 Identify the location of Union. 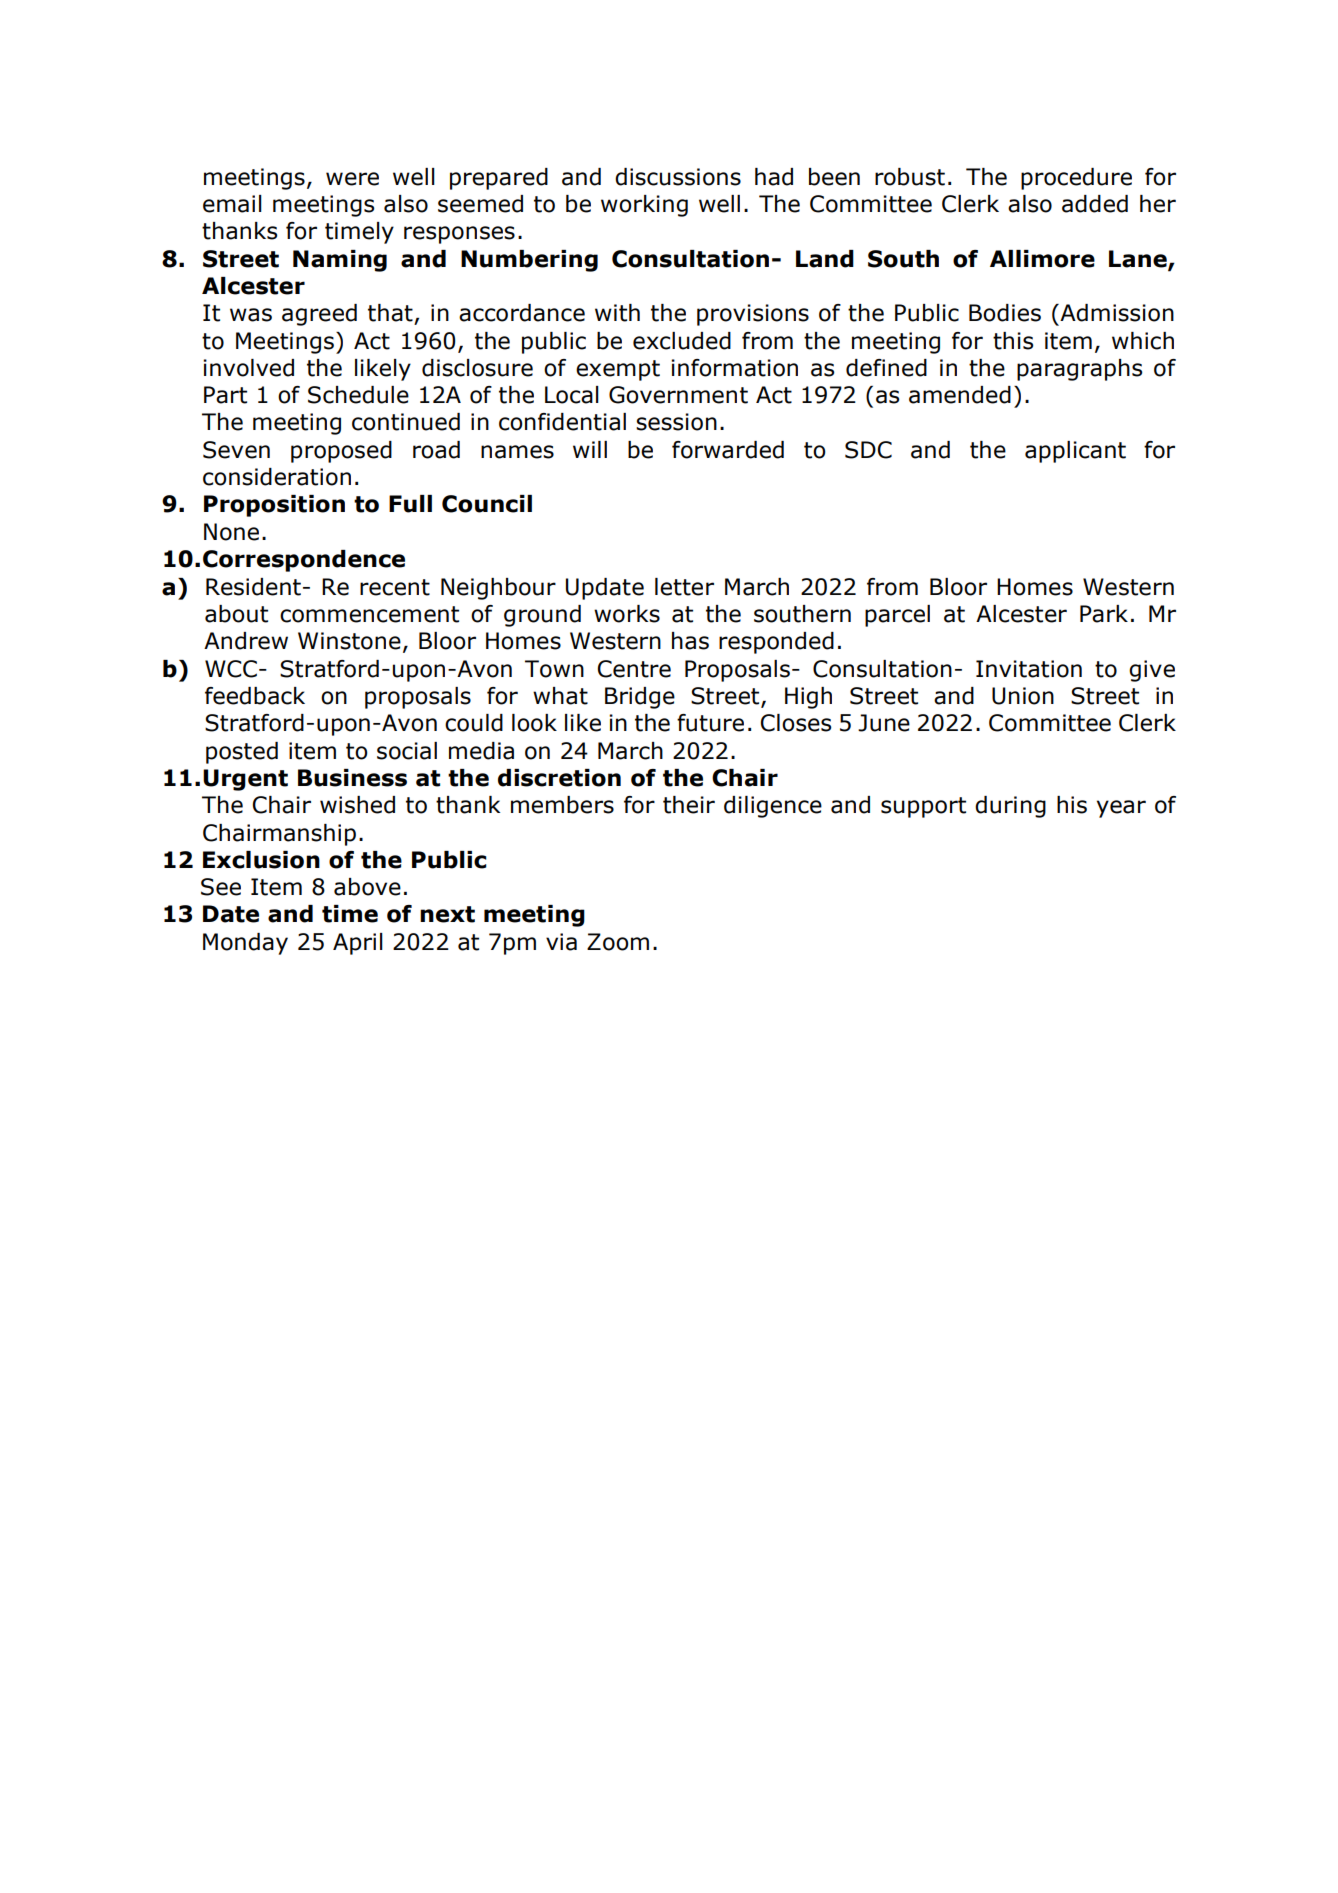
(1023, 696).
